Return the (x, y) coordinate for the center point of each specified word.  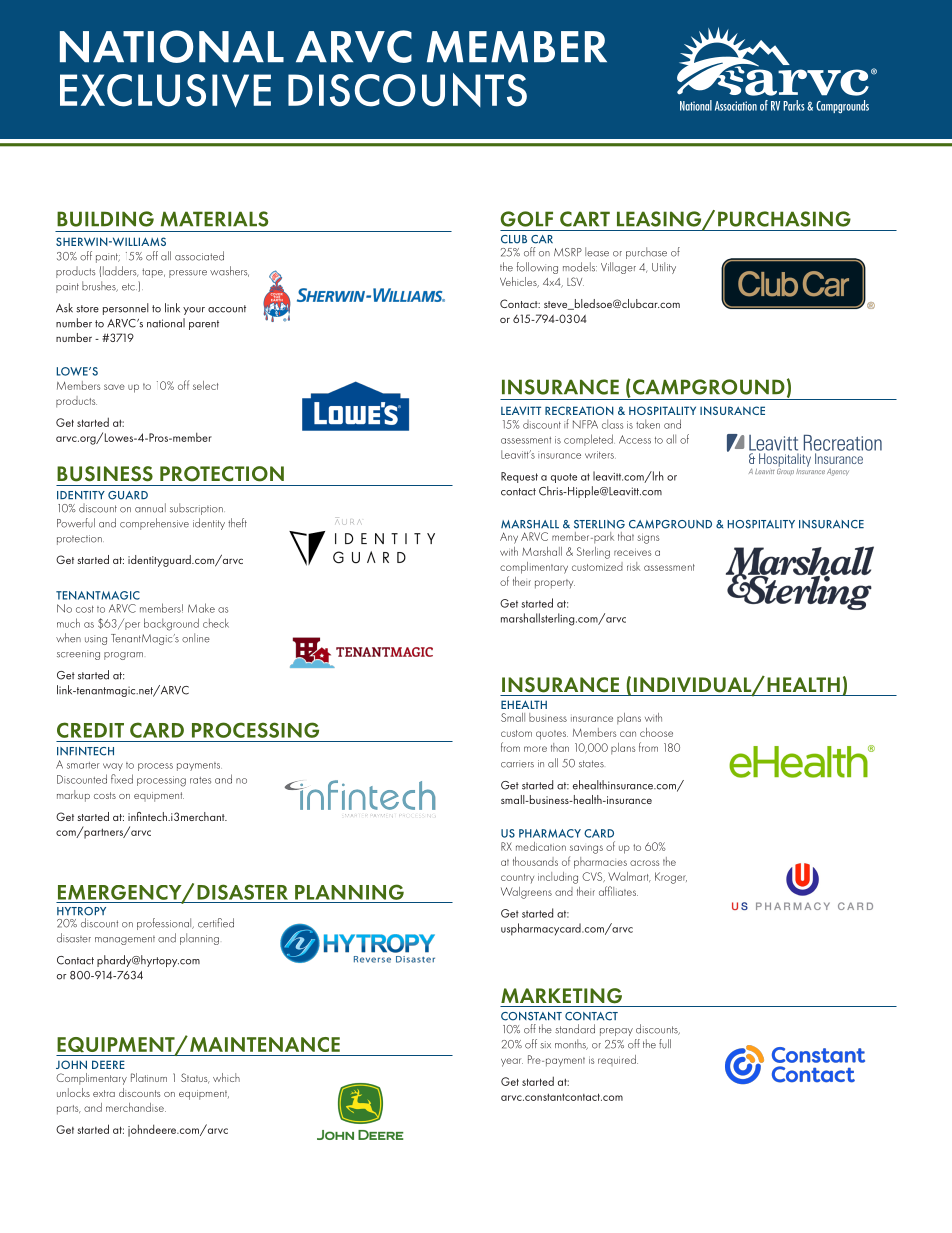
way (113, 767)
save (114, 387)
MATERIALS (214, 219)
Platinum (149, 1077)
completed (589, 440)
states (591, 764)
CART (585, 219)
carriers (517, 764)
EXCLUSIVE (165, 90)
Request (519, 477)
